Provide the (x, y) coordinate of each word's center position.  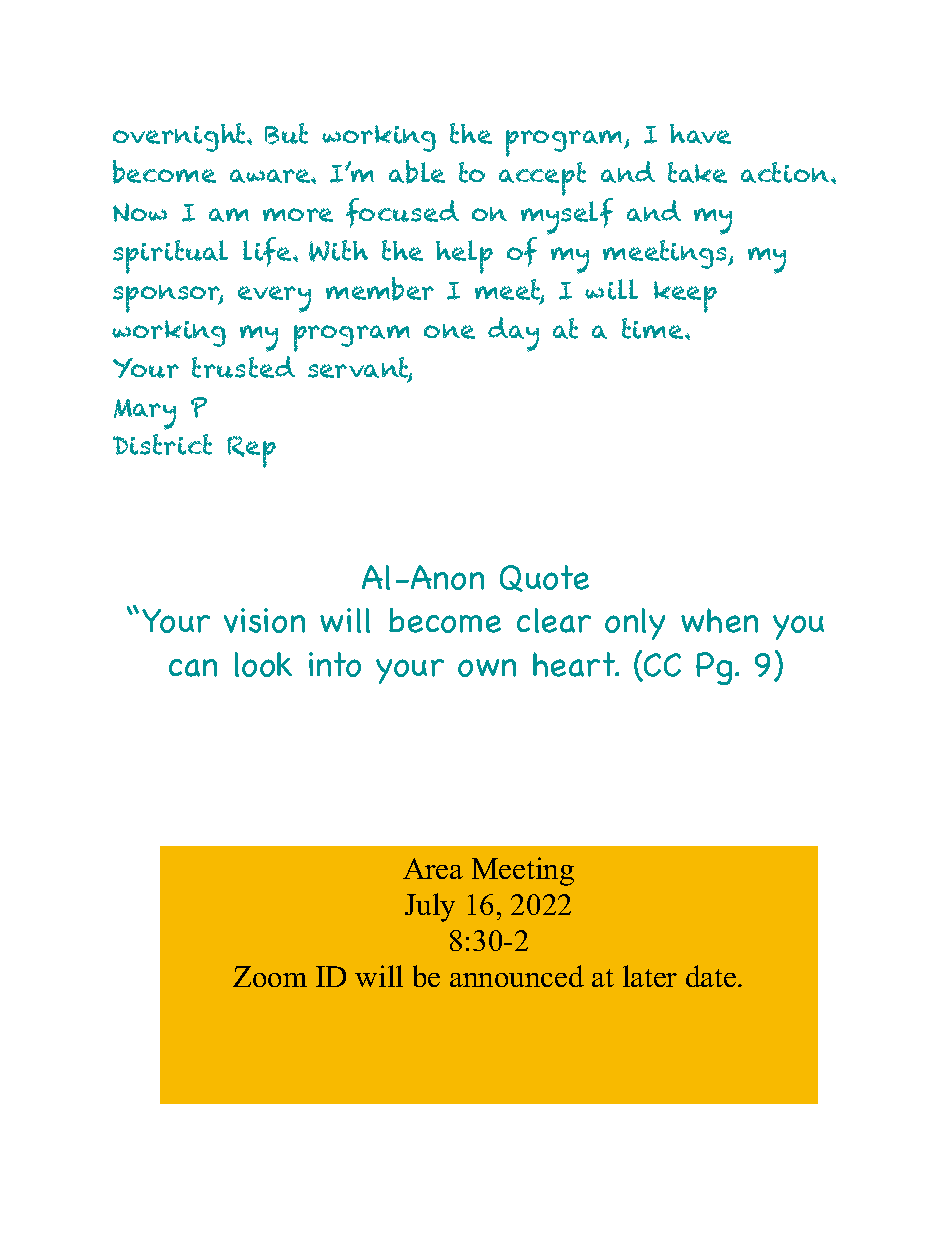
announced (517, 976)
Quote (544, 578)
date (711, 976)
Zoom (270, 976)
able (417, 172)
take (697, 172)
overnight (180, 137)
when (719, 620)
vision (264, 620)
